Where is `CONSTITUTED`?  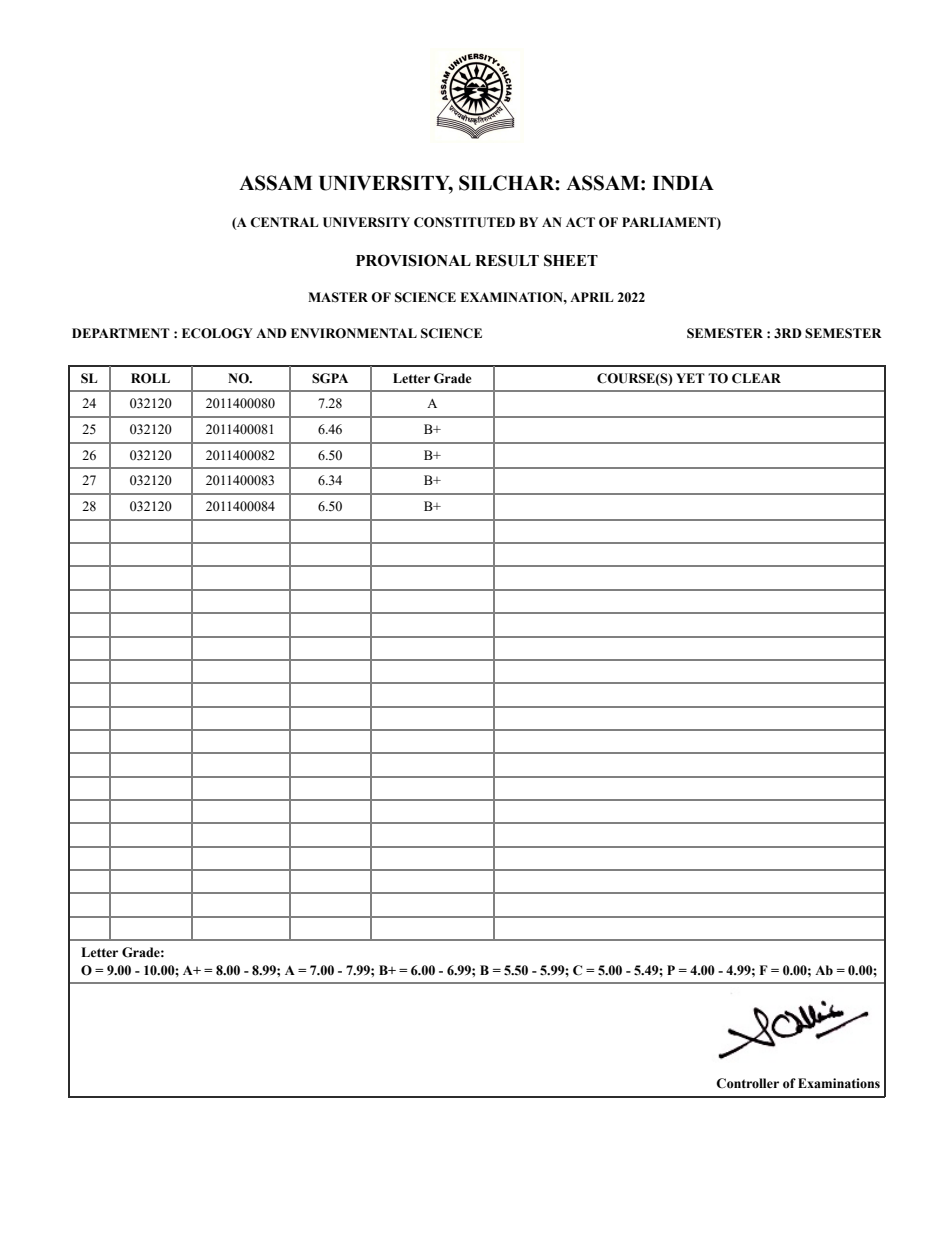
CONSTITUTED is located at coordinates (464, 222).
